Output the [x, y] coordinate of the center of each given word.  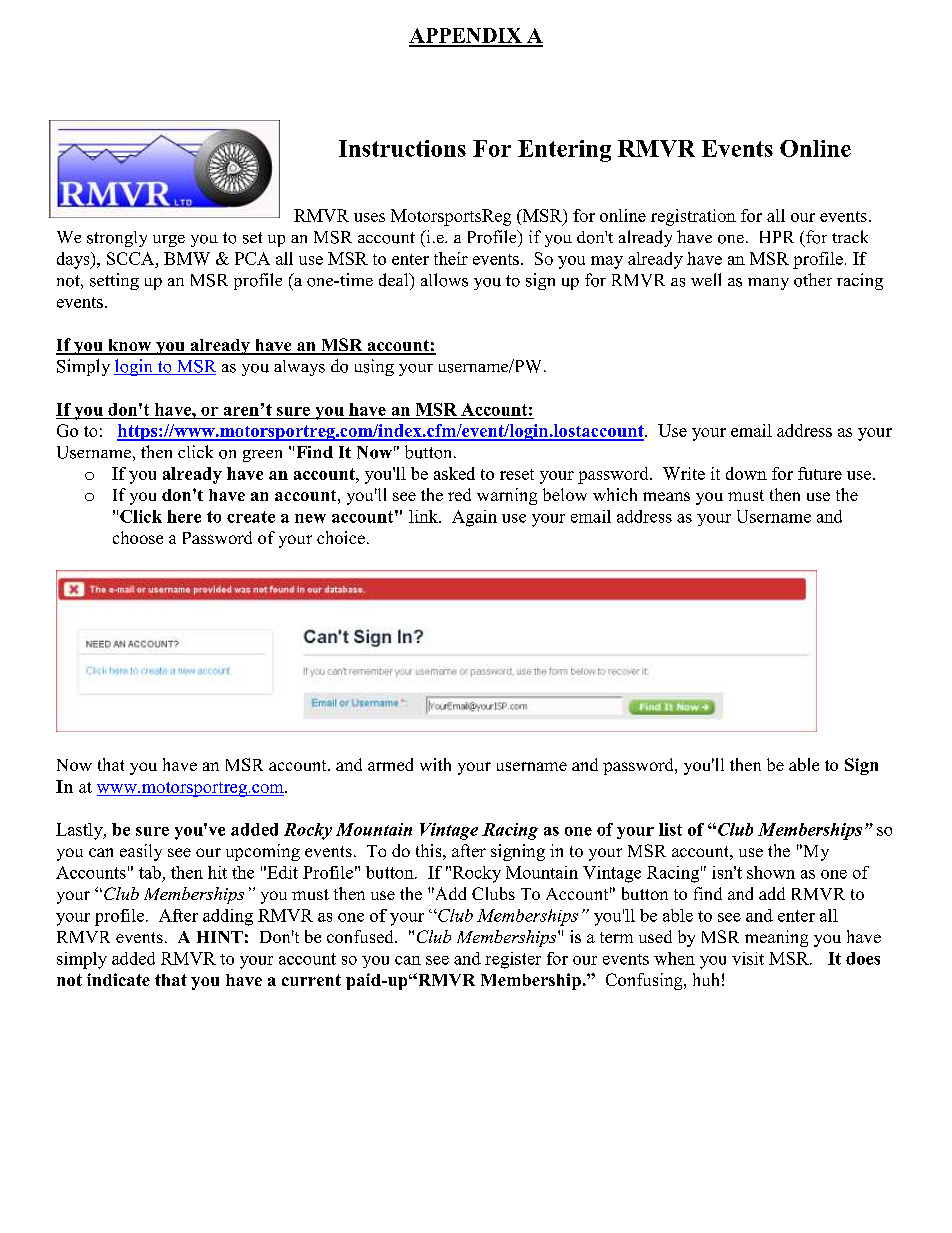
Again [474, 518]
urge [169, 241]
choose [138, 537]
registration [693, 217]
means [666, 496]
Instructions [402, 148]
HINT [220, 937]
